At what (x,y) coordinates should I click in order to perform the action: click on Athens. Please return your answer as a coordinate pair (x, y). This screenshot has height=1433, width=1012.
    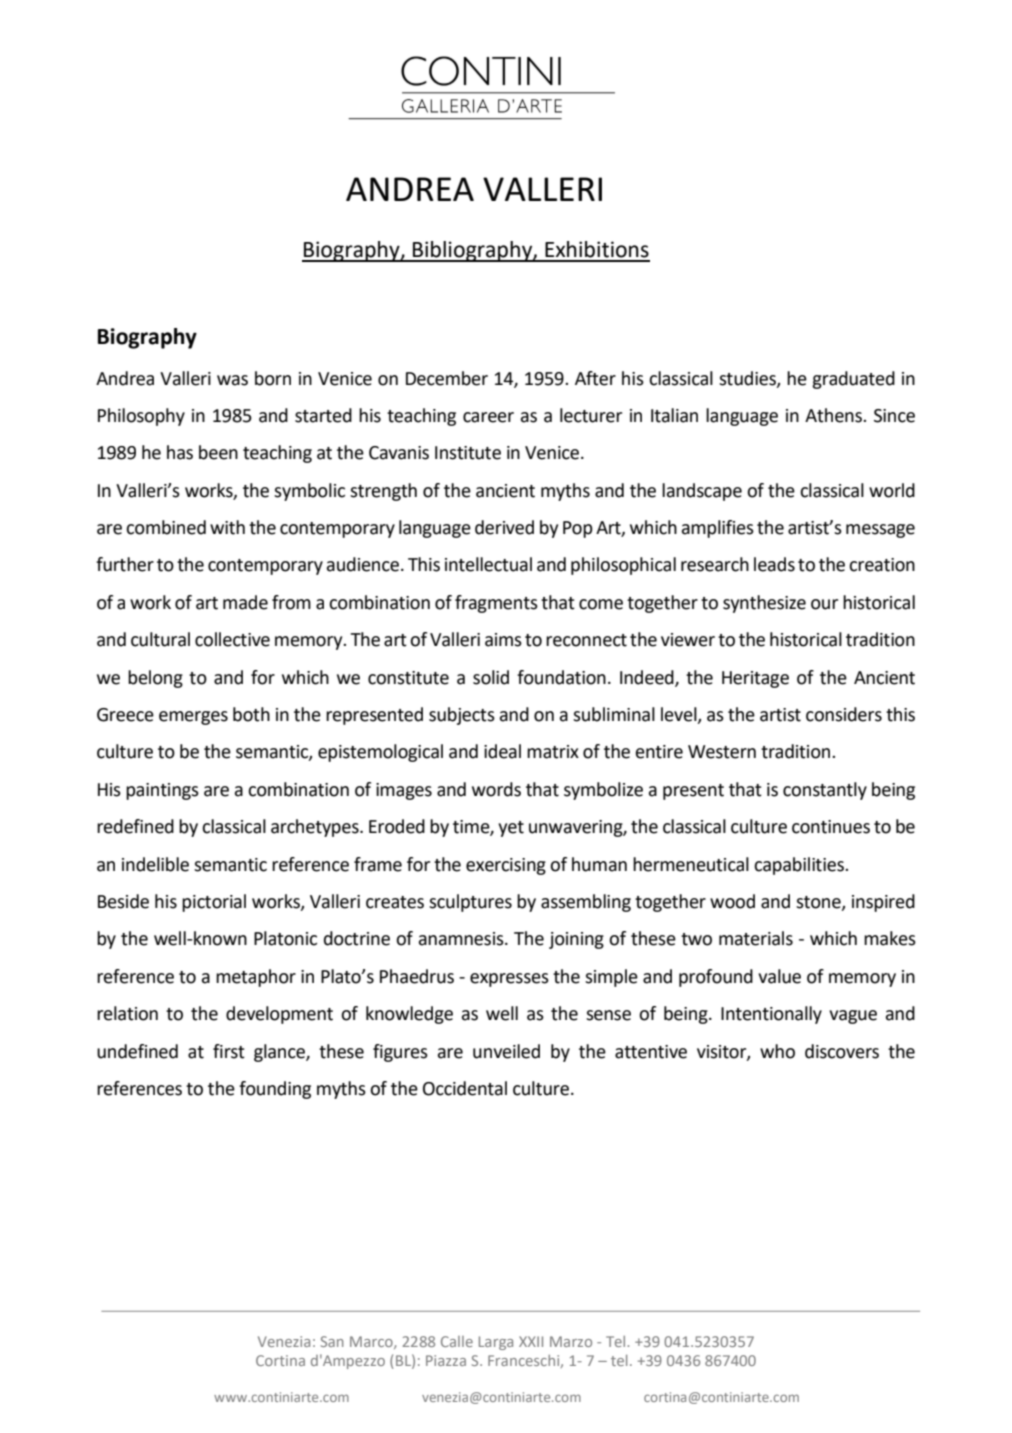
    Looking at the image, I should click on (834, 415).
